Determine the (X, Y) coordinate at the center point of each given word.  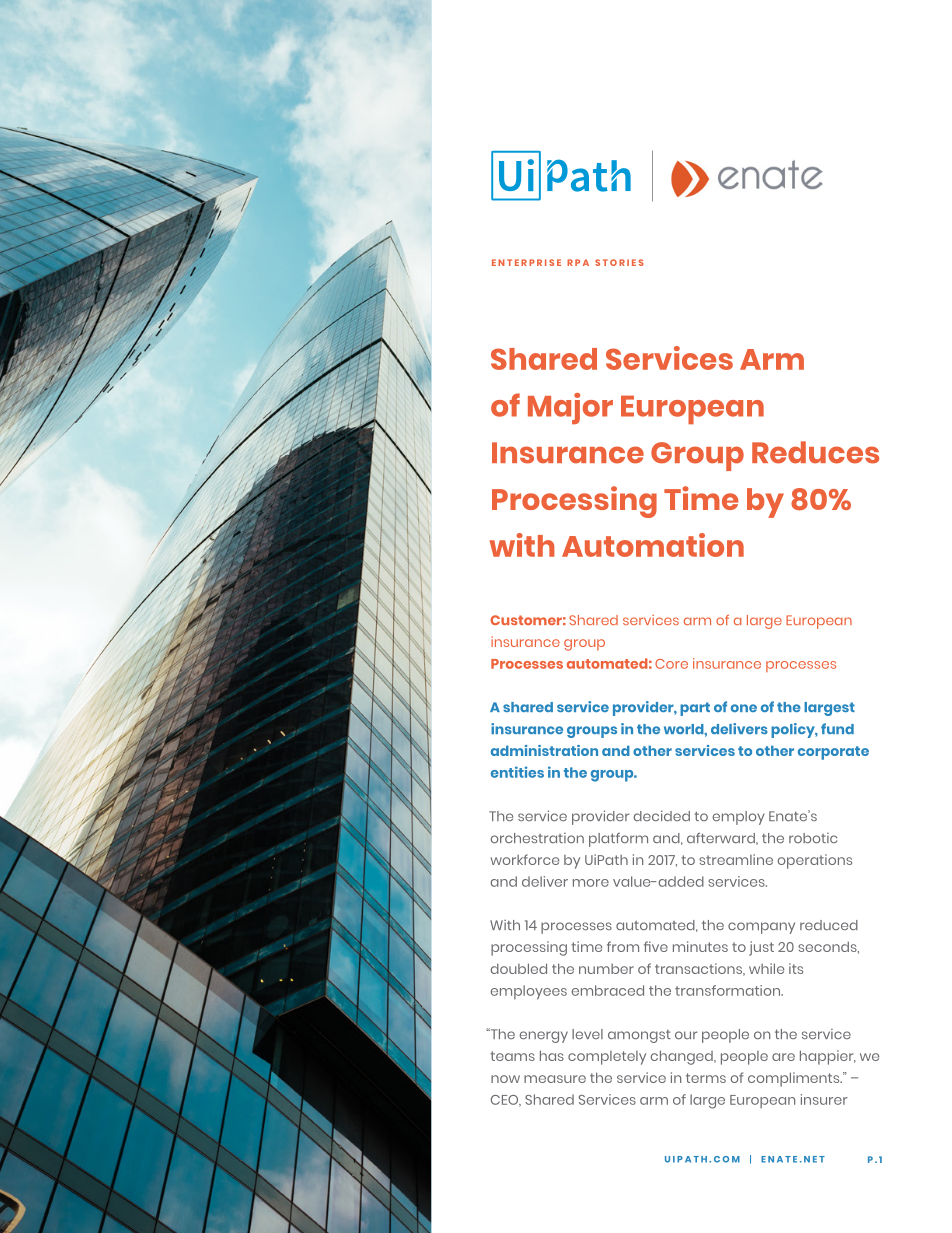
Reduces (815, 452)
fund (837, 728)
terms (706, 1078)
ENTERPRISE (526, 262)
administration (544, 750)
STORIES (619, 262)
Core (671, 664)
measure (555, 1079)
